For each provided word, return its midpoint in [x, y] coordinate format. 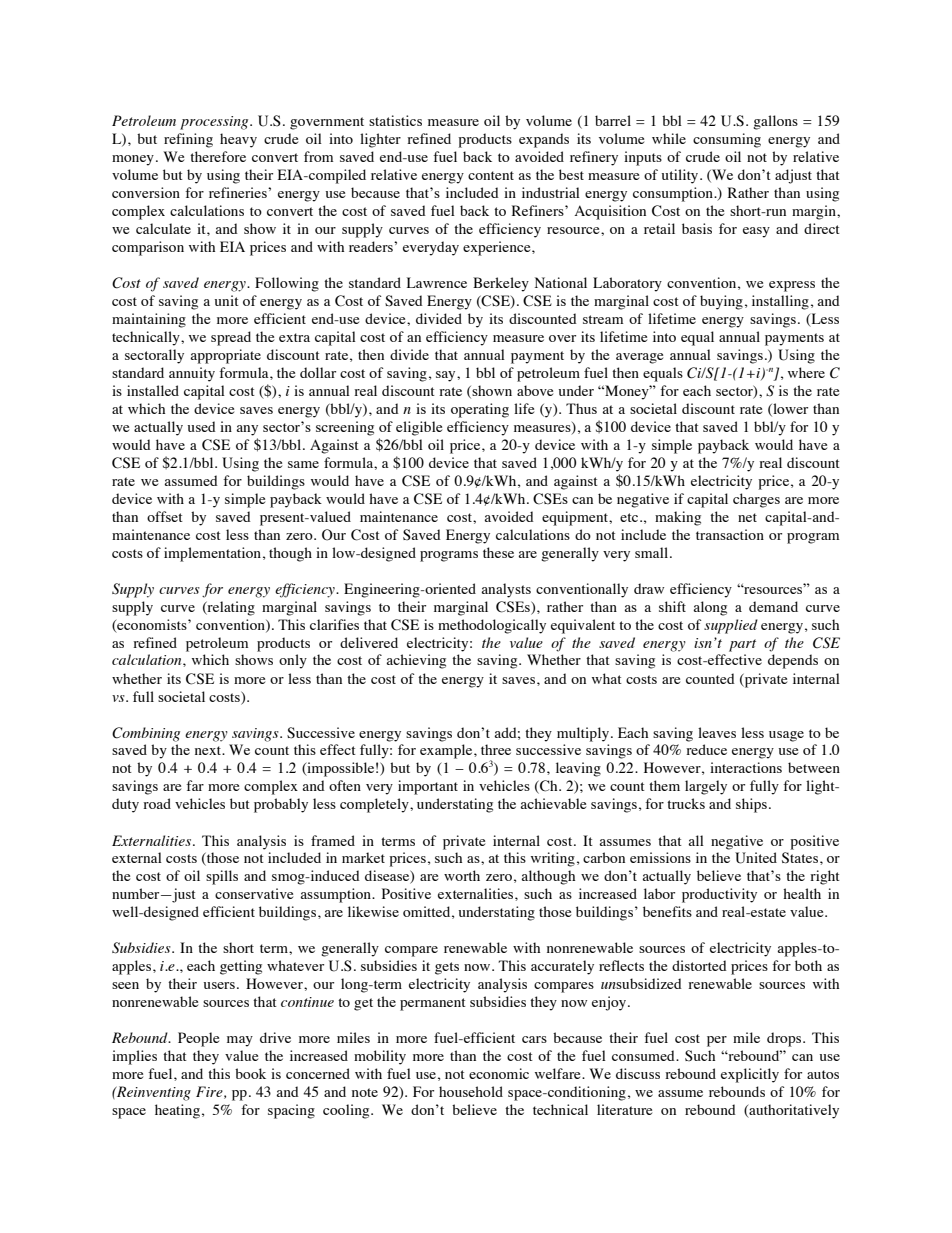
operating [480, 410]
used [202, 426]
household [471, 1091]
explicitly [750, 1075]
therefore [218, 156]
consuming [727, 140]
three [496, 749]
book [250, 1073]
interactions [746, 767]
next [209, 750]
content [491, 175]
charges [756, 500]
